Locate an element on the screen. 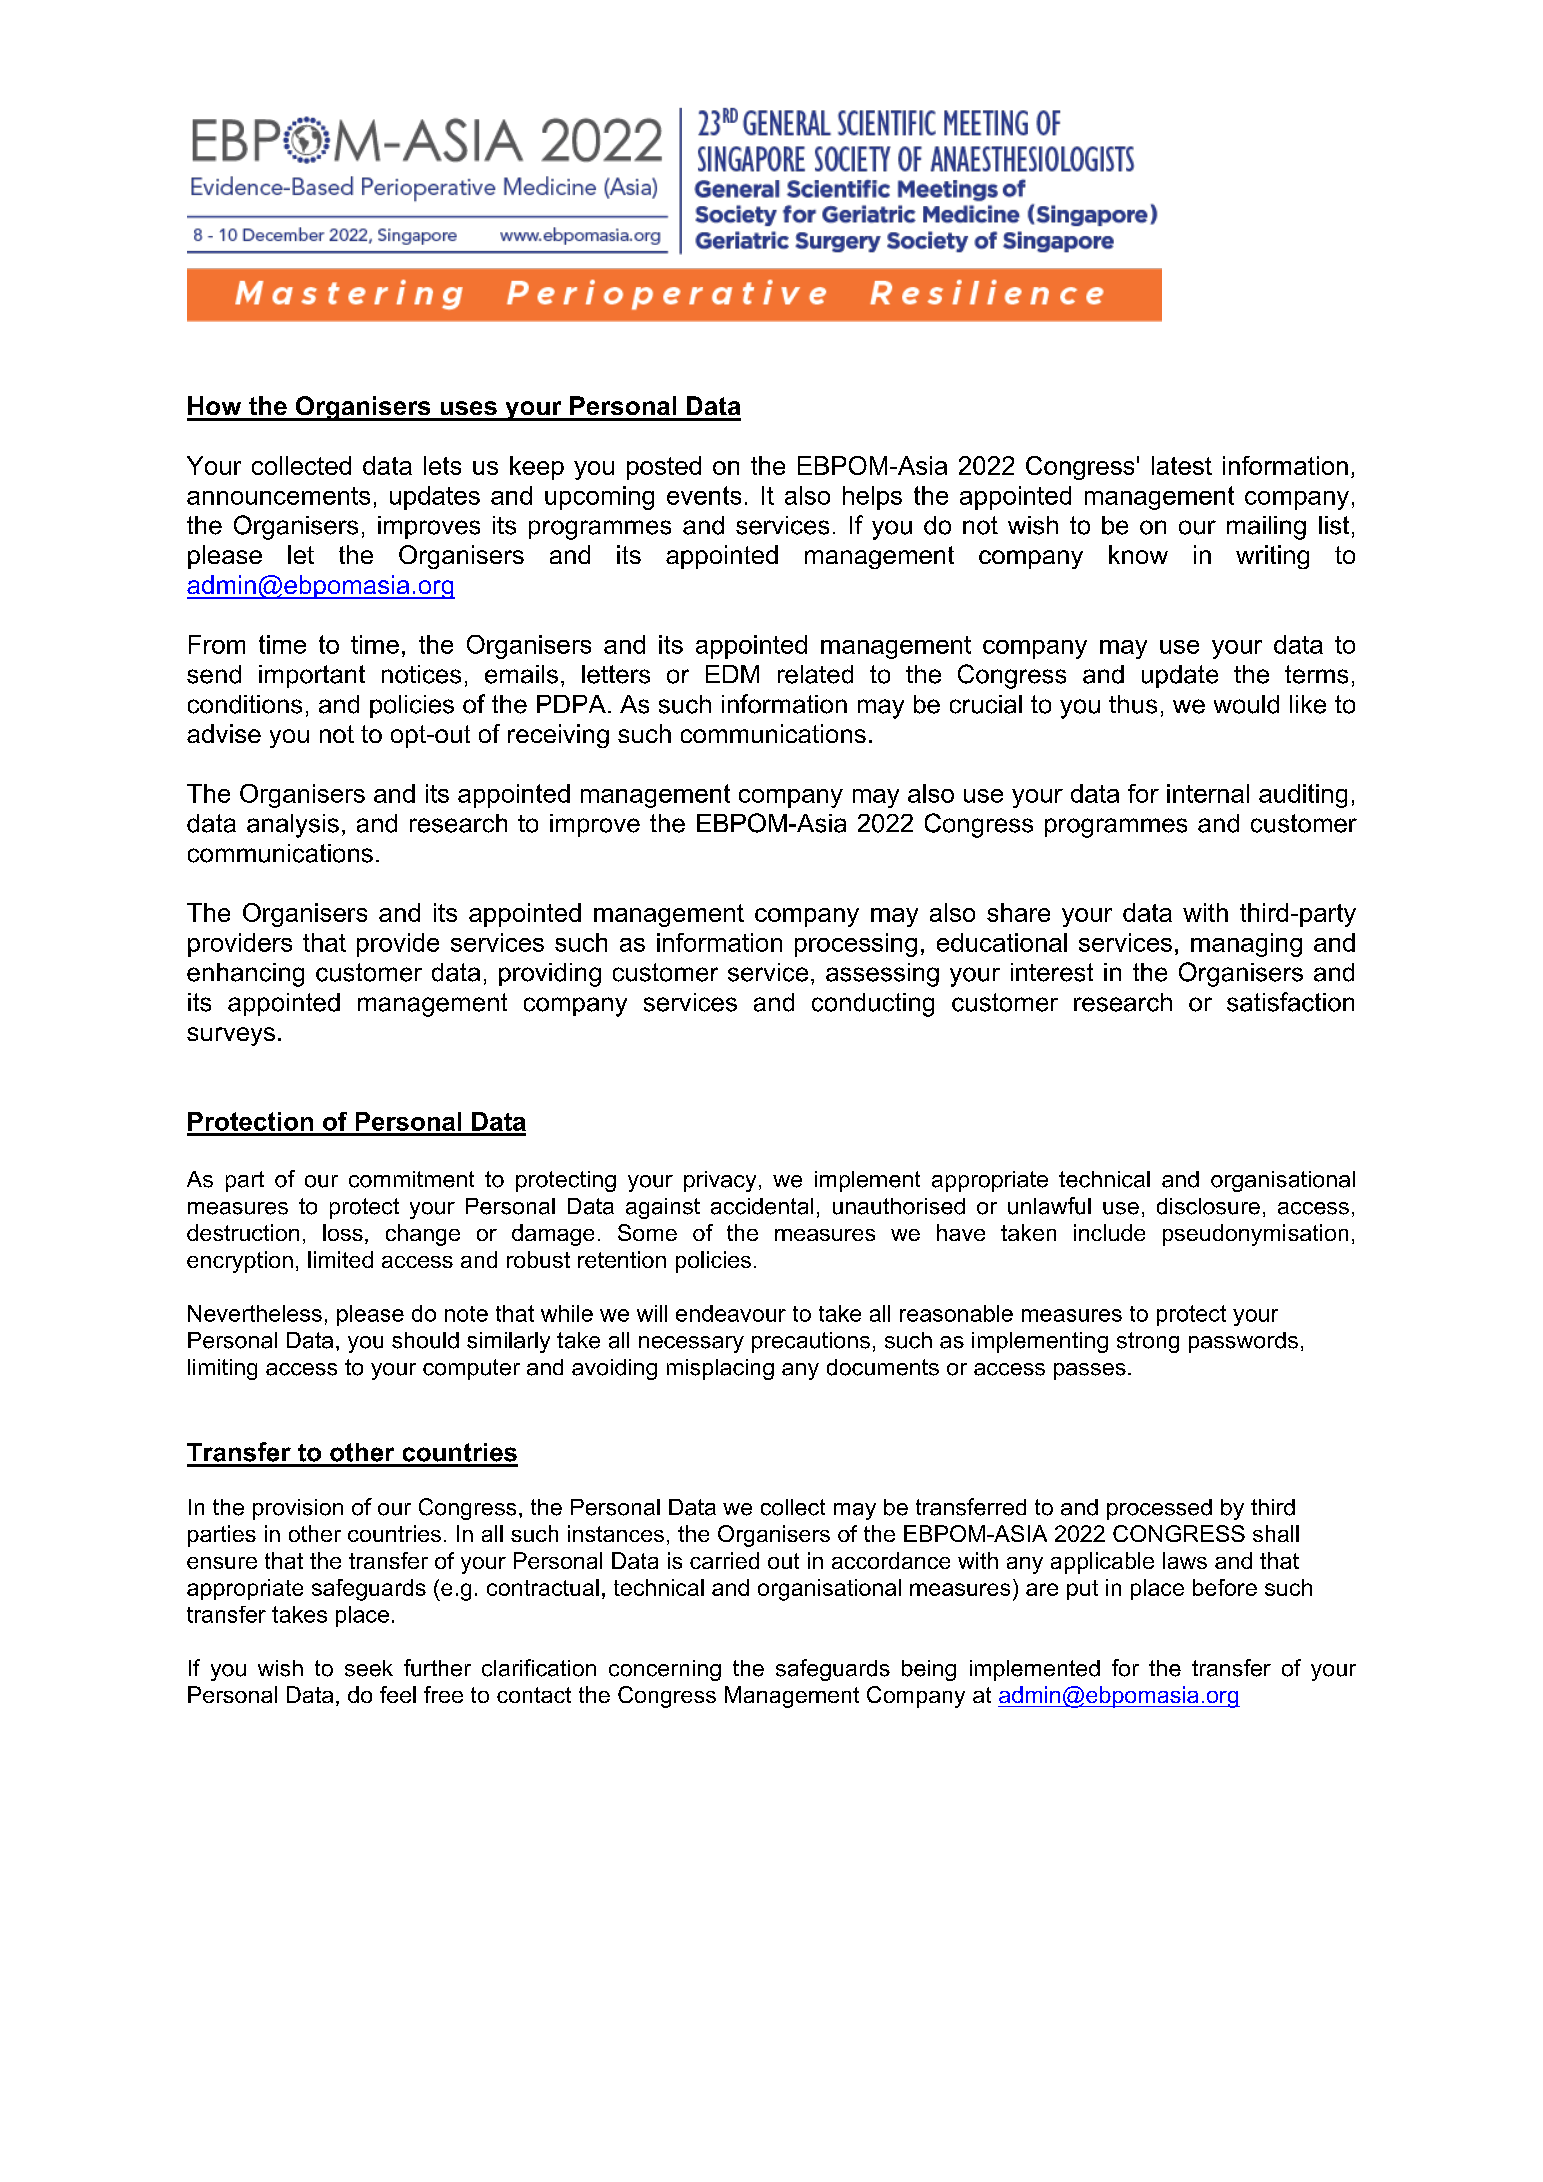 The height and width of the screenshot is (2182, 1543). managing is located at coordinates (1246, 945).
